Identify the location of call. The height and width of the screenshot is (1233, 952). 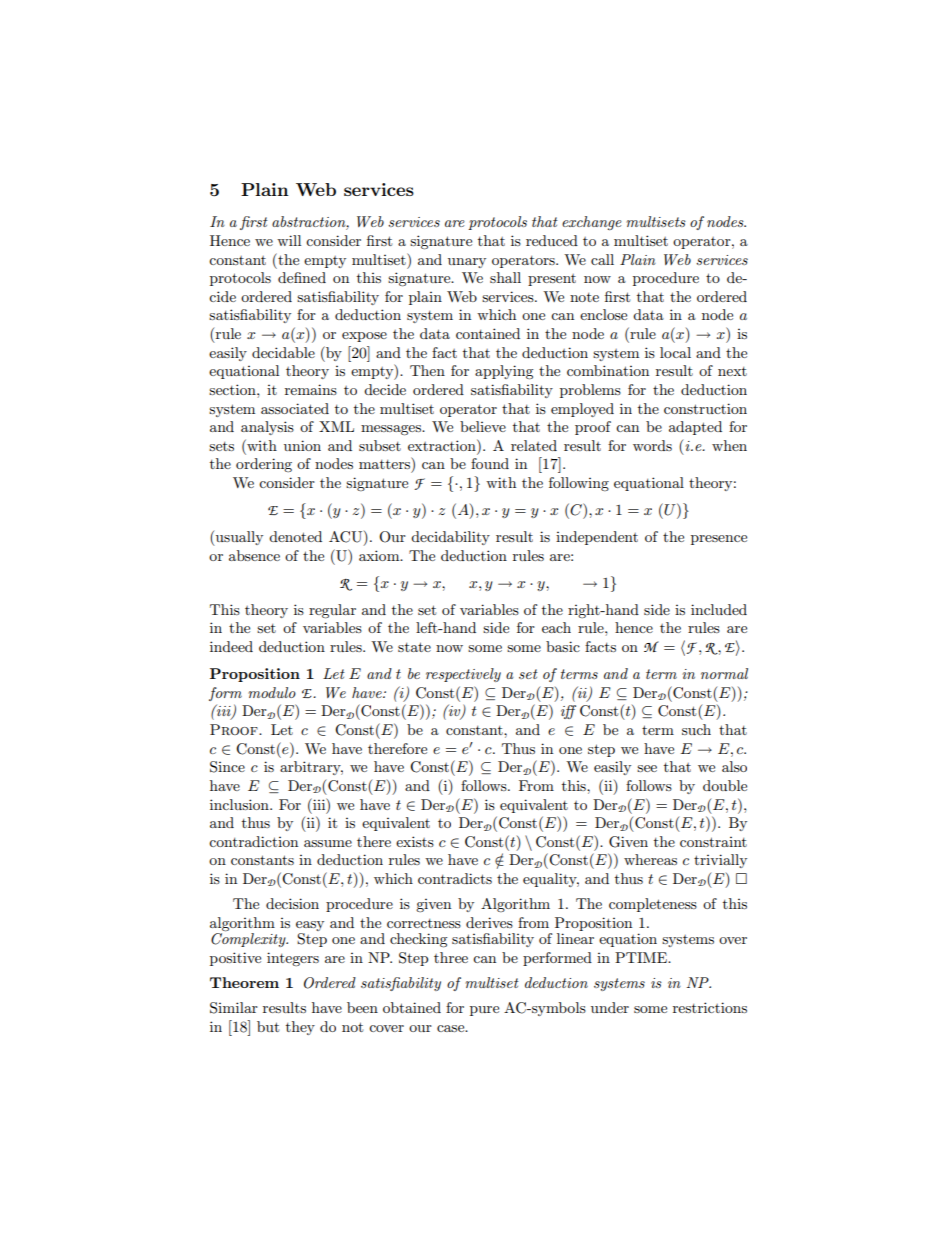
(602, 259).
